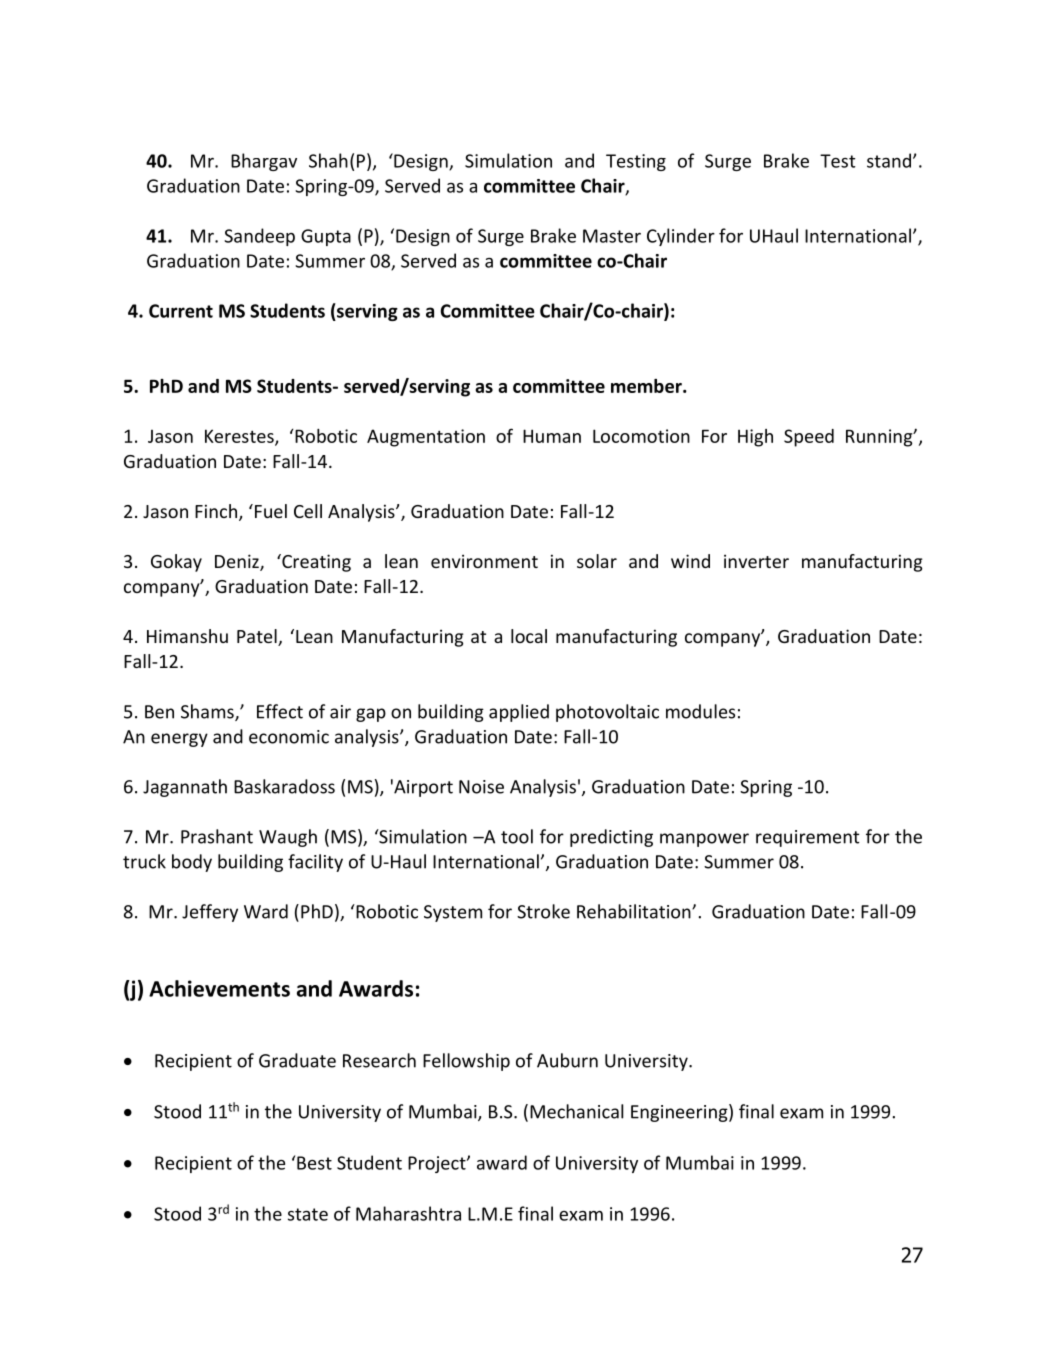 The height and width of the screenshot is (1353, 1046). I want to click on modules, so click(700, 711).
